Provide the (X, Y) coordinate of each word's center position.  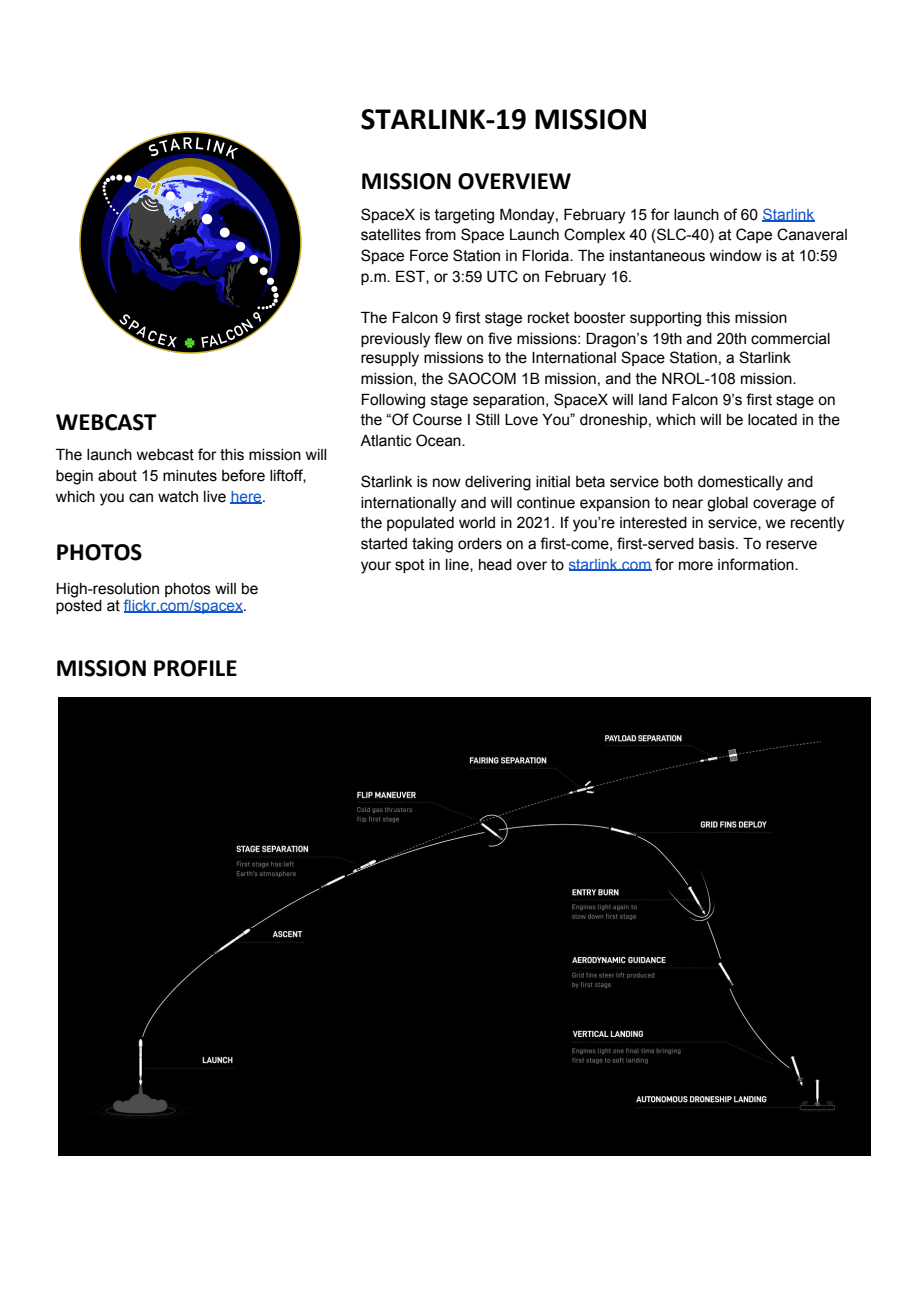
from (440, 234)
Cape (754, 235)
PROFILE (195, 668)
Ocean (439, 440)
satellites (391, 235)
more (696, 566)
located (772, 420)
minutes (190, 476)
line (458, 565)
